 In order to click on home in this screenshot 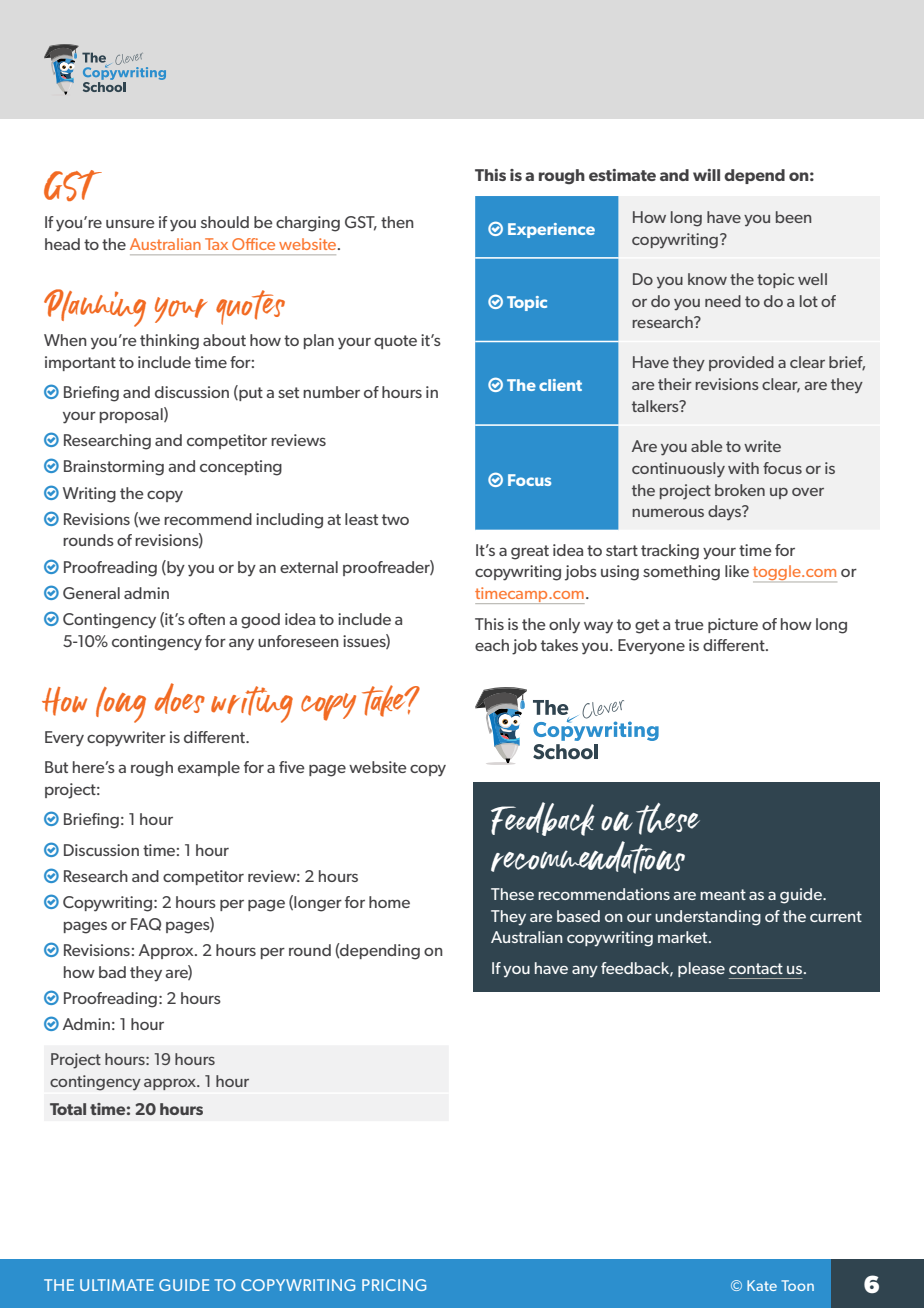, I will do `click(389, 902)`.
